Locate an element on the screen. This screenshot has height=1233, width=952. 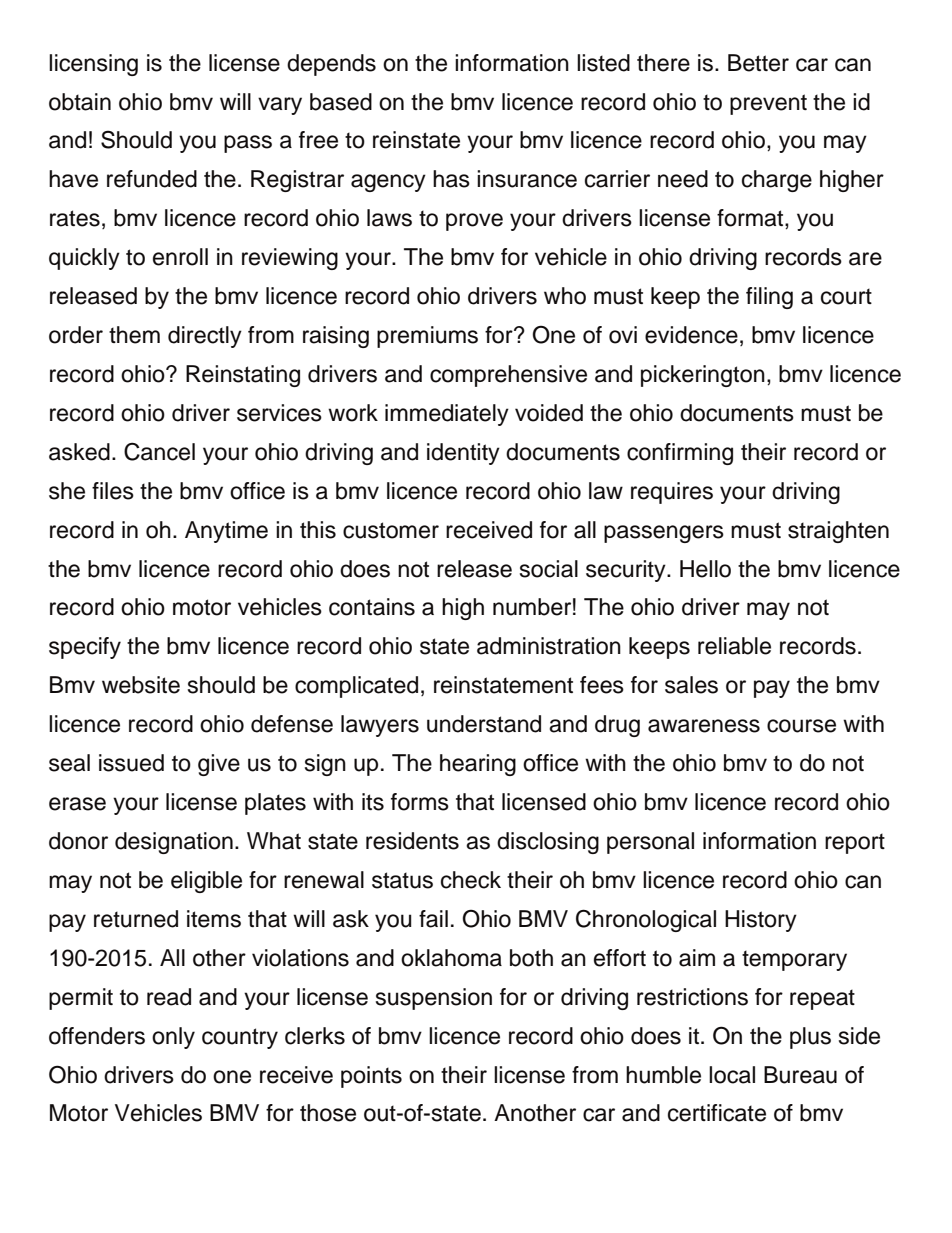
immediately is located at coordinates (447, 415).
